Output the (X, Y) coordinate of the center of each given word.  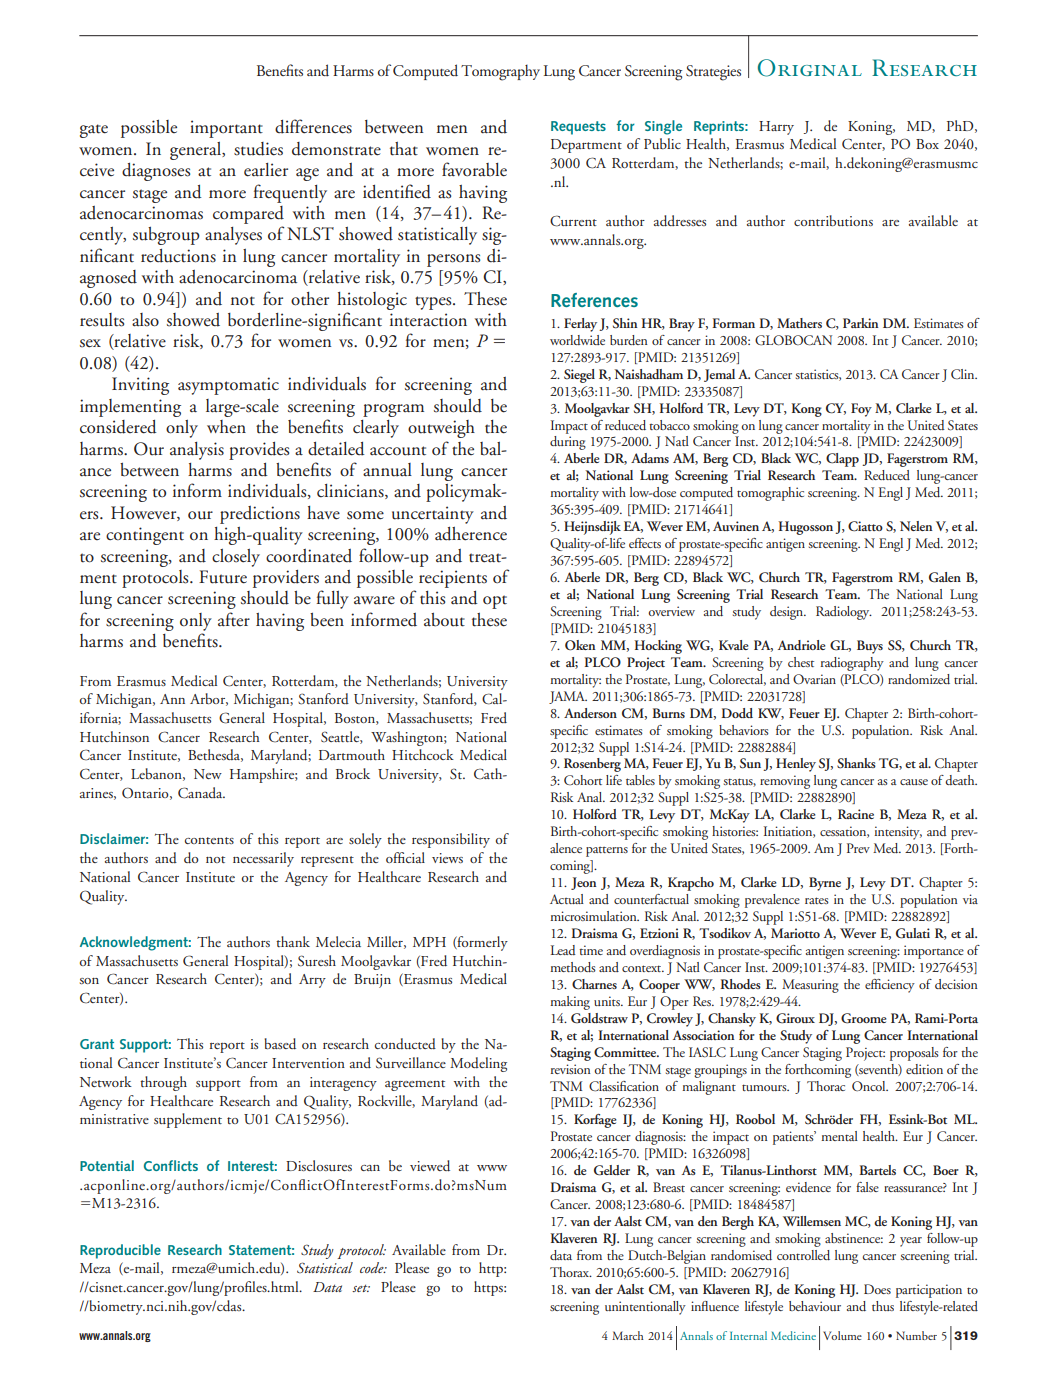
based (280, 1044)
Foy (861, 410)
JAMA (568, 697)
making (570, 1003)
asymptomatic (228, 386)
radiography (852, 664)
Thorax (570, 1272)
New (208, 774)
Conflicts (171, 1165)
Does (877, 1289)
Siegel (579, 376)
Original (810, 68)
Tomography (500, 72)
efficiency (890, 986)
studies (258, 149)
